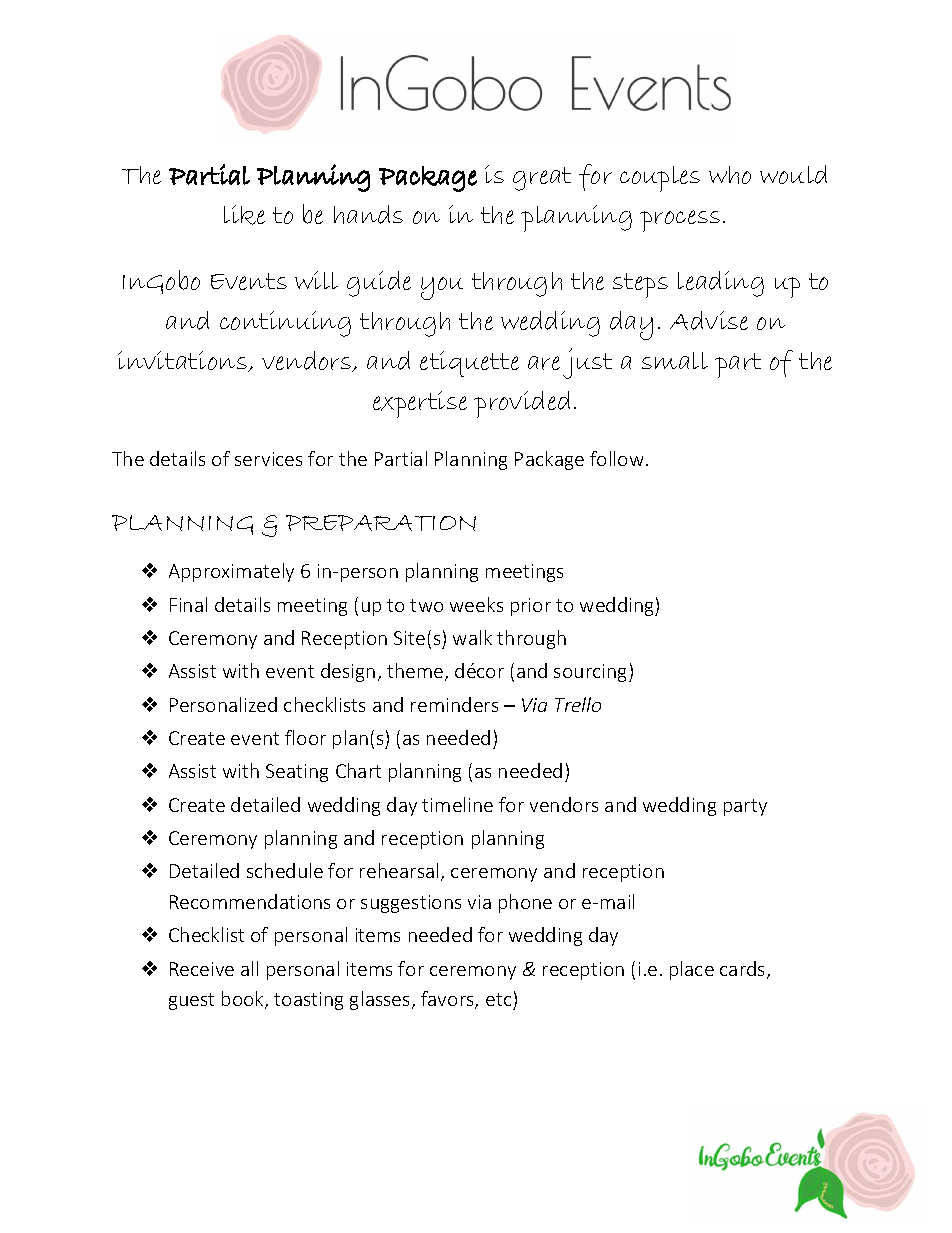 The width and height of the document is (952, 1233). What do you see at coordinates (542, 179) in the document?
I see `great` at bounding box center [542, 179].
